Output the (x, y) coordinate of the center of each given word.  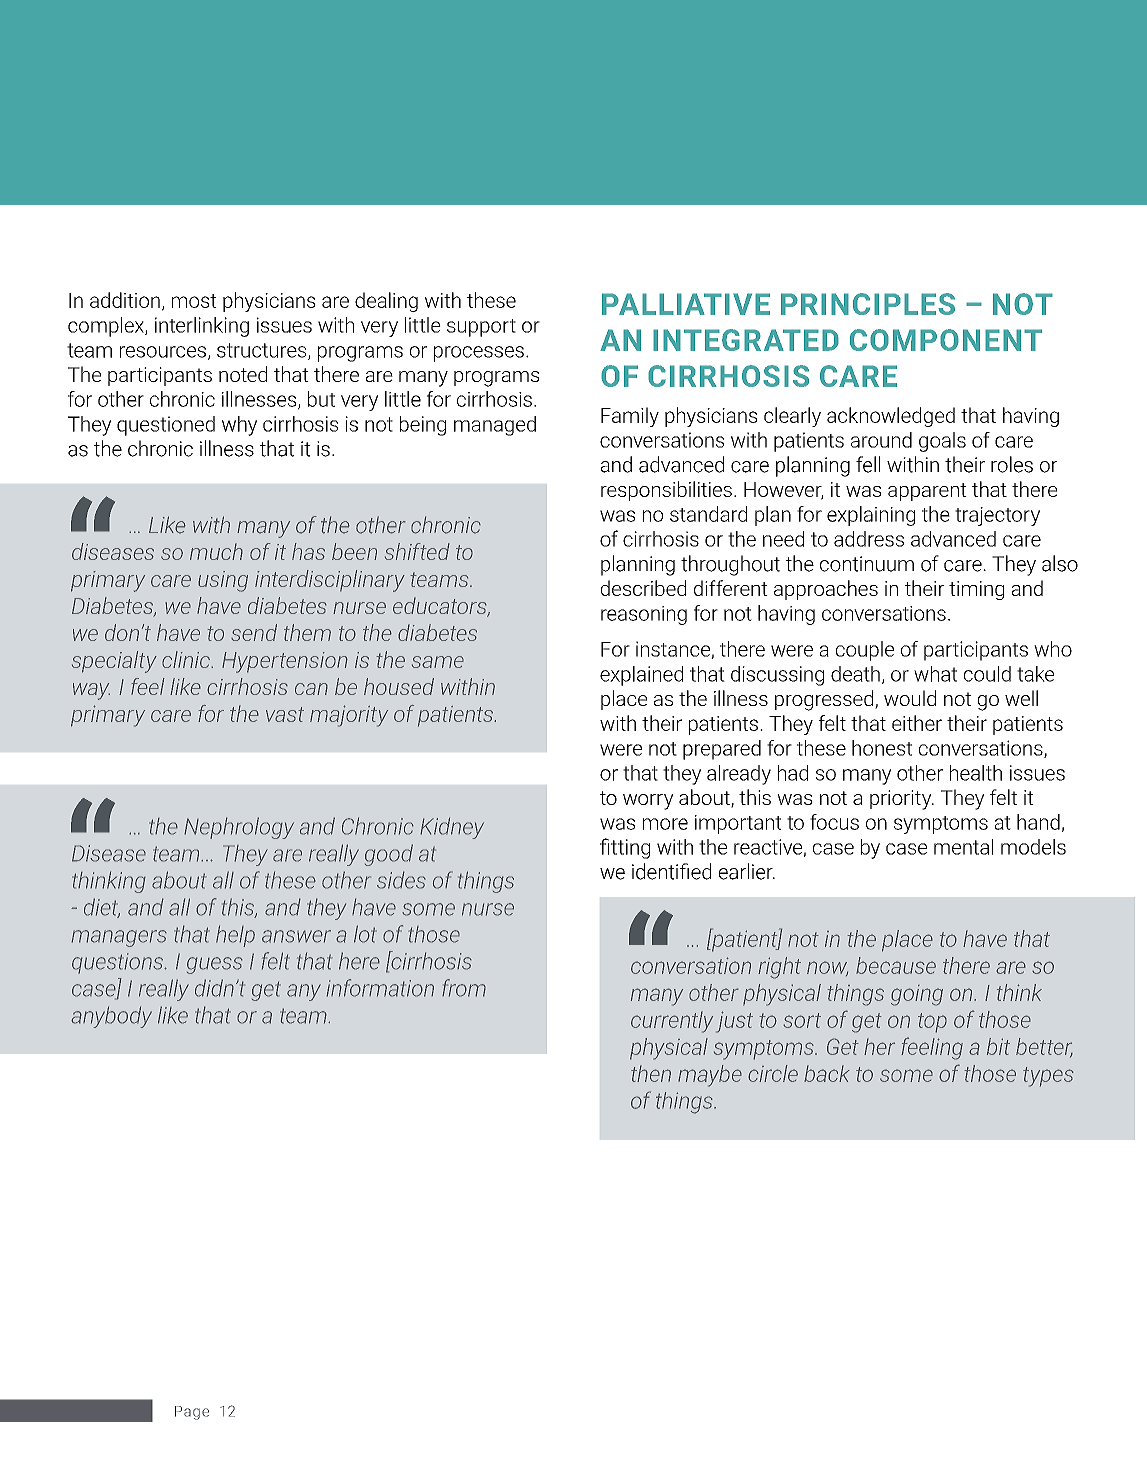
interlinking (202, 327)
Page (192, 1413)
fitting (625, 848)
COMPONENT (946, 340)
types (1048, 1077)
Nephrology (239, 828)
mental (963, 847)
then (651, 1073)
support (481, 328)
